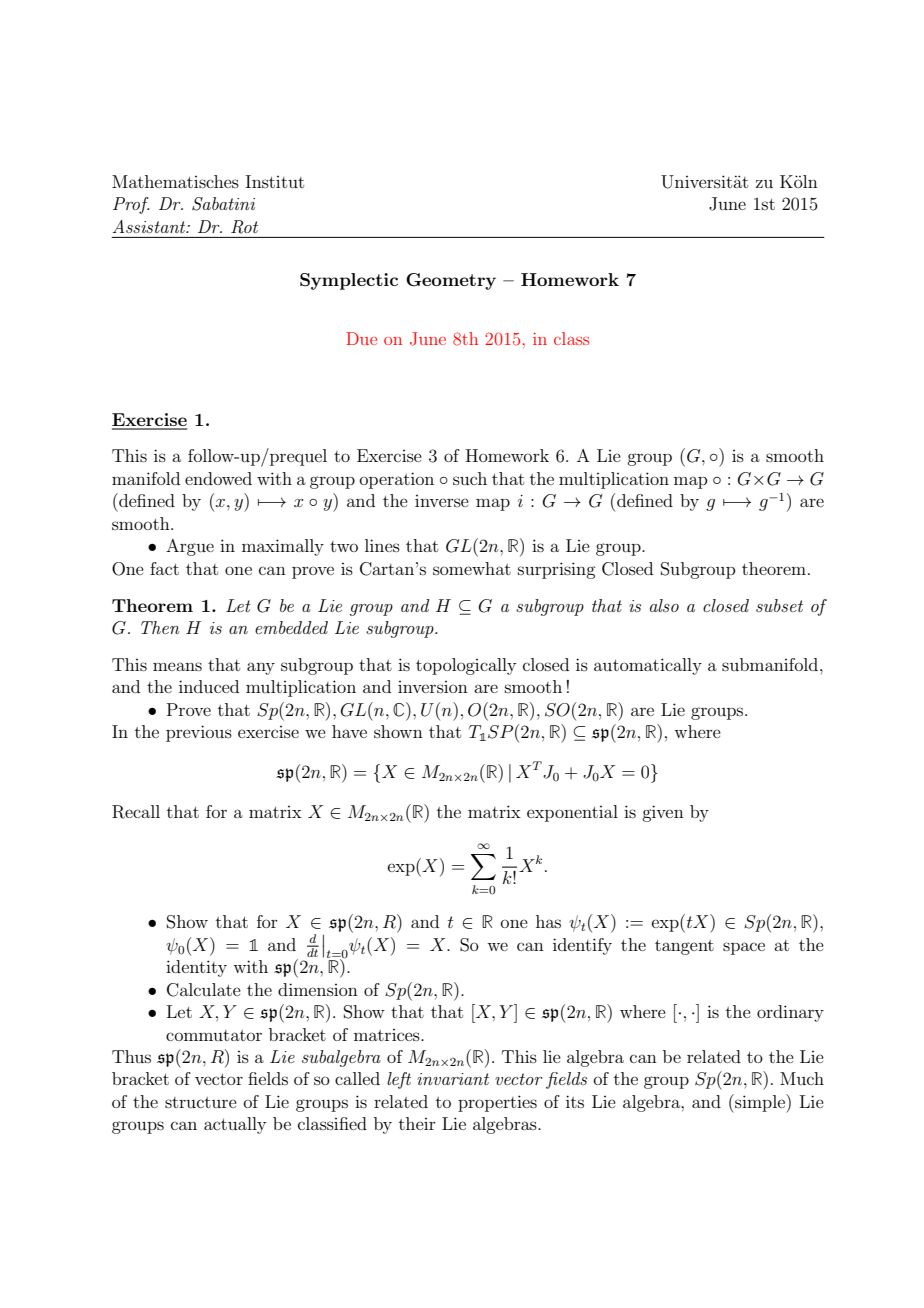 Image resolution: width=924 pixels, height=1308 pixels. Describe the element at coordinates (648, 666) in the screenshot. I see `automatically` at that location.
